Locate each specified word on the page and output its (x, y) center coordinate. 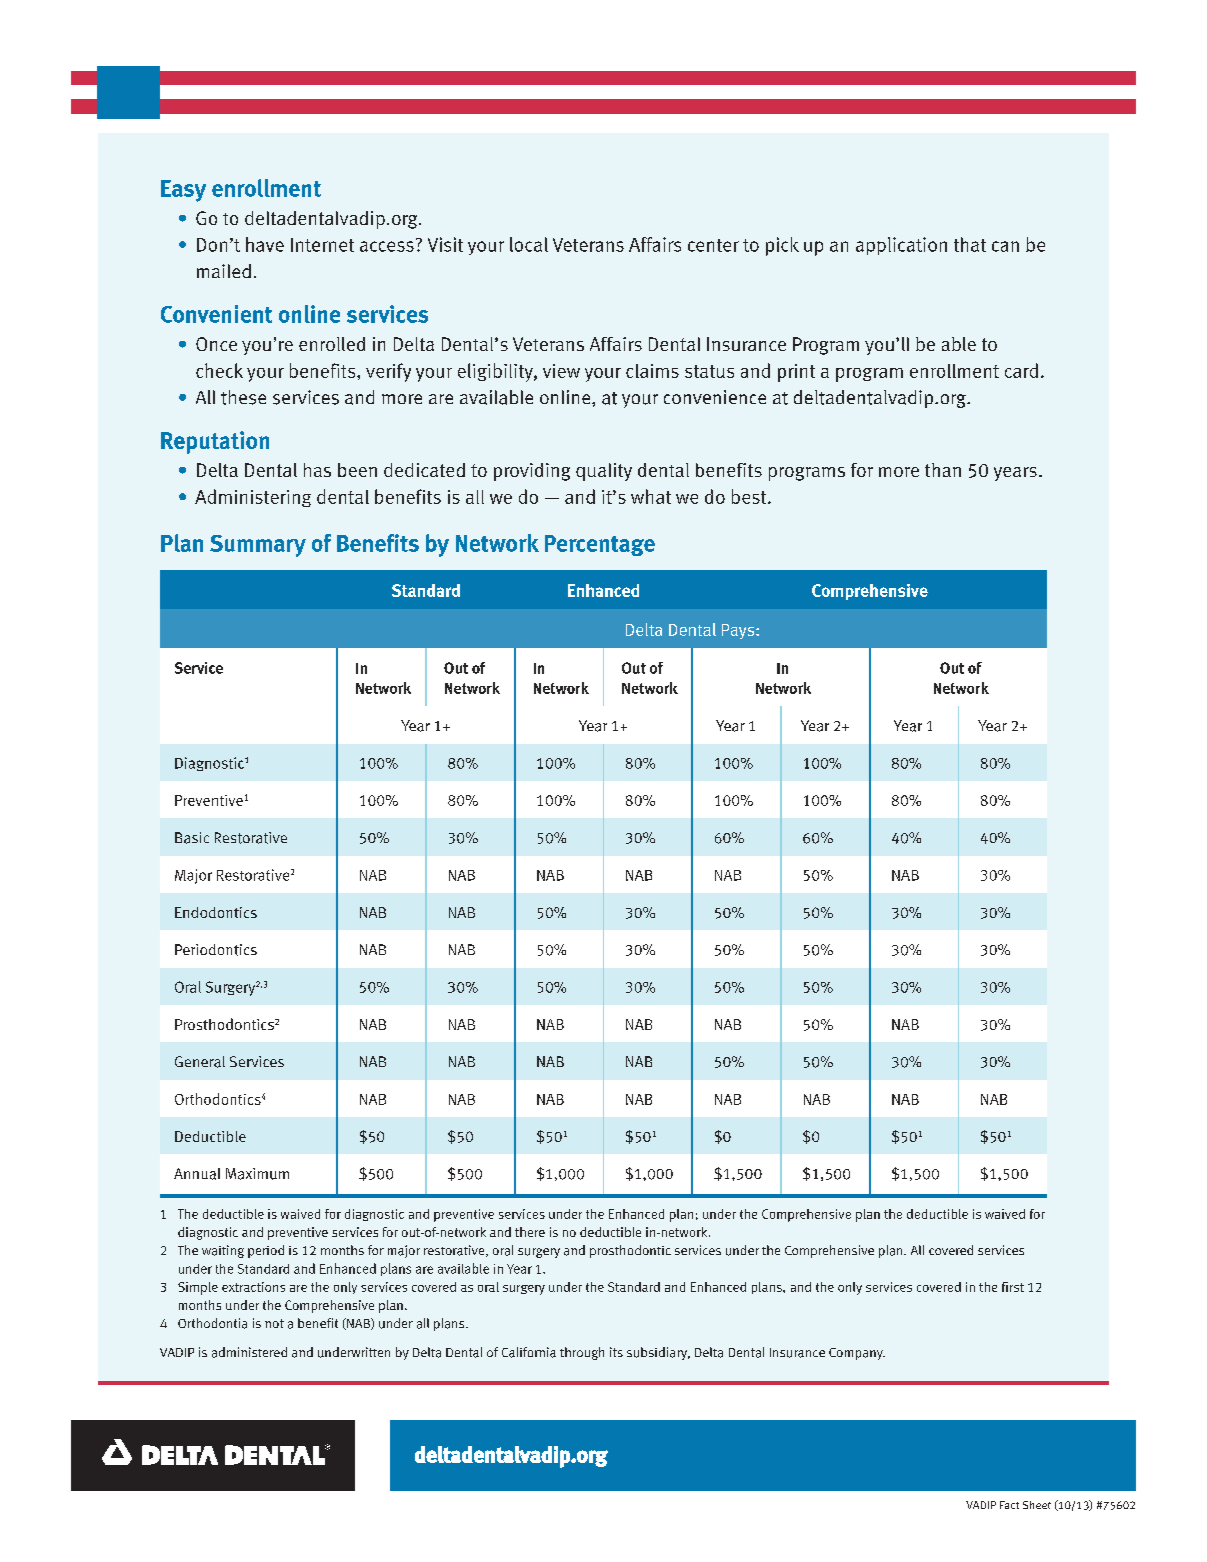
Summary (258, 546)
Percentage (600, 545)
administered (249, 1352)
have (265, 244)
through (582, 1353)
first (1013, 1287)
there (530, 1232)
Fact (1009, 1505)
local (529, 244)
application (901, 246)
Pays (739, 631)
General (200, 1062)
